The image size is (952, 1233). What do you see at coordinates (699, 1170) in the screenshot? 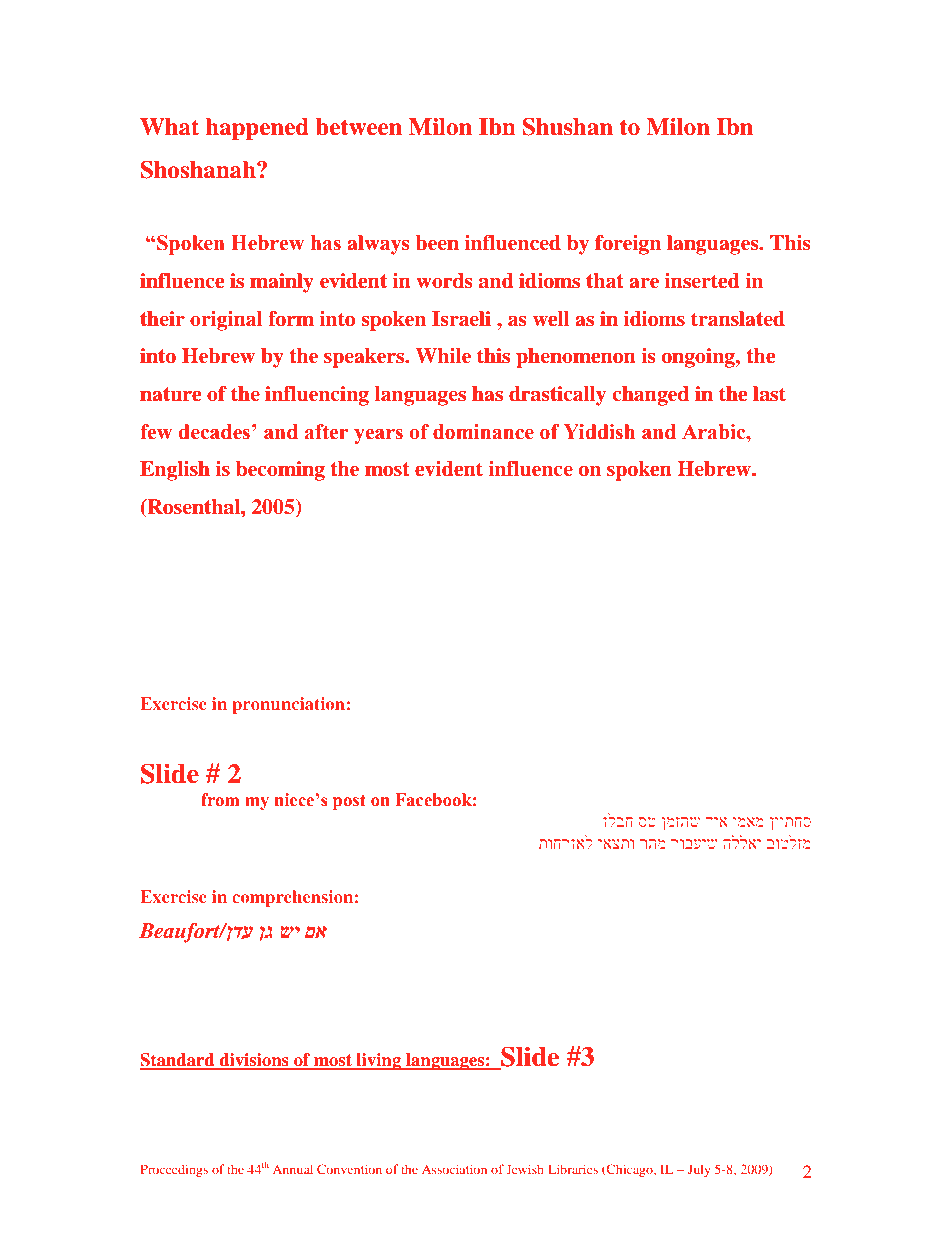
I see `July` at bounding box center [699, 1170].
